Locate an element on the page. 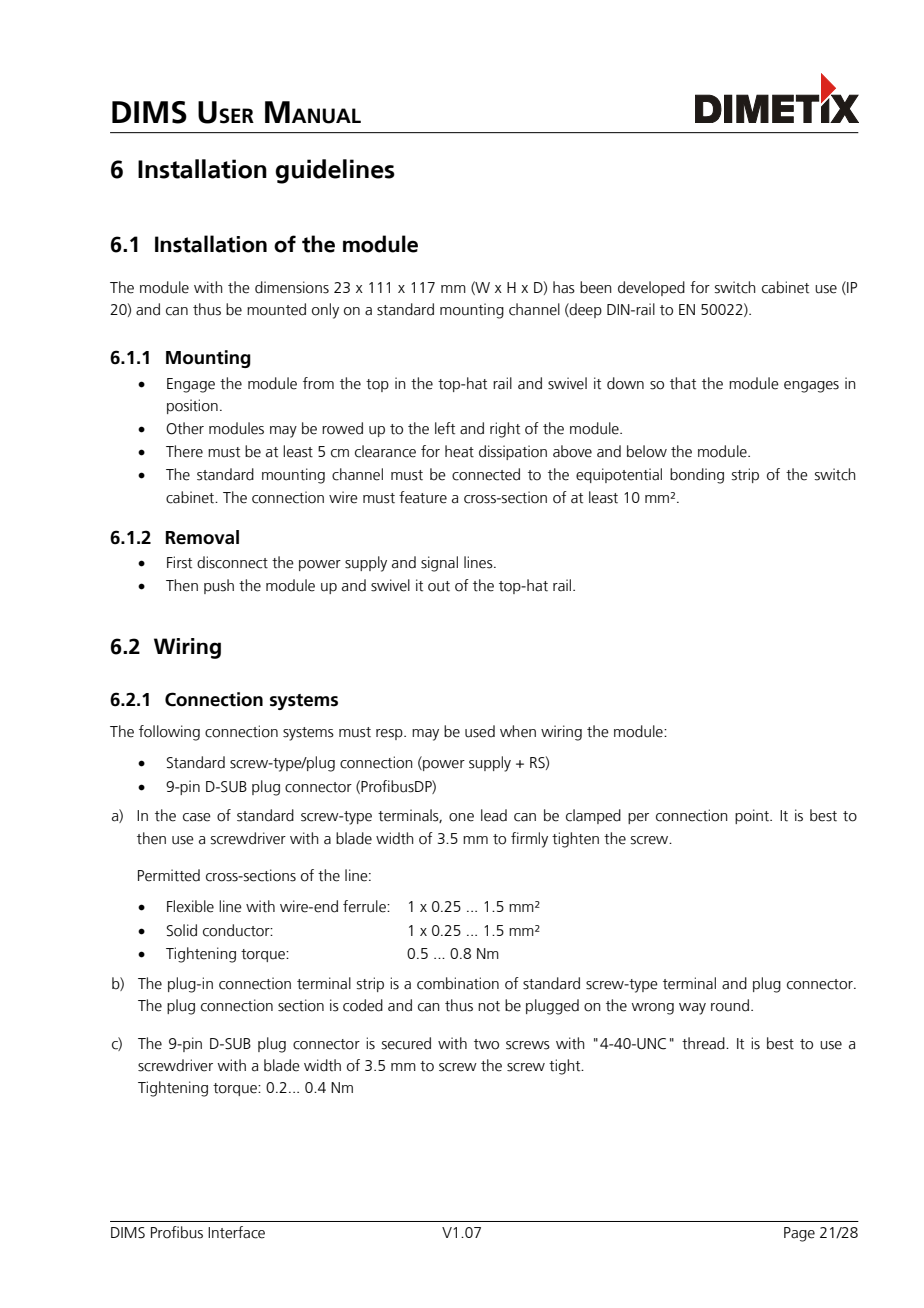  bonding is located at coordinates (697, 476).
